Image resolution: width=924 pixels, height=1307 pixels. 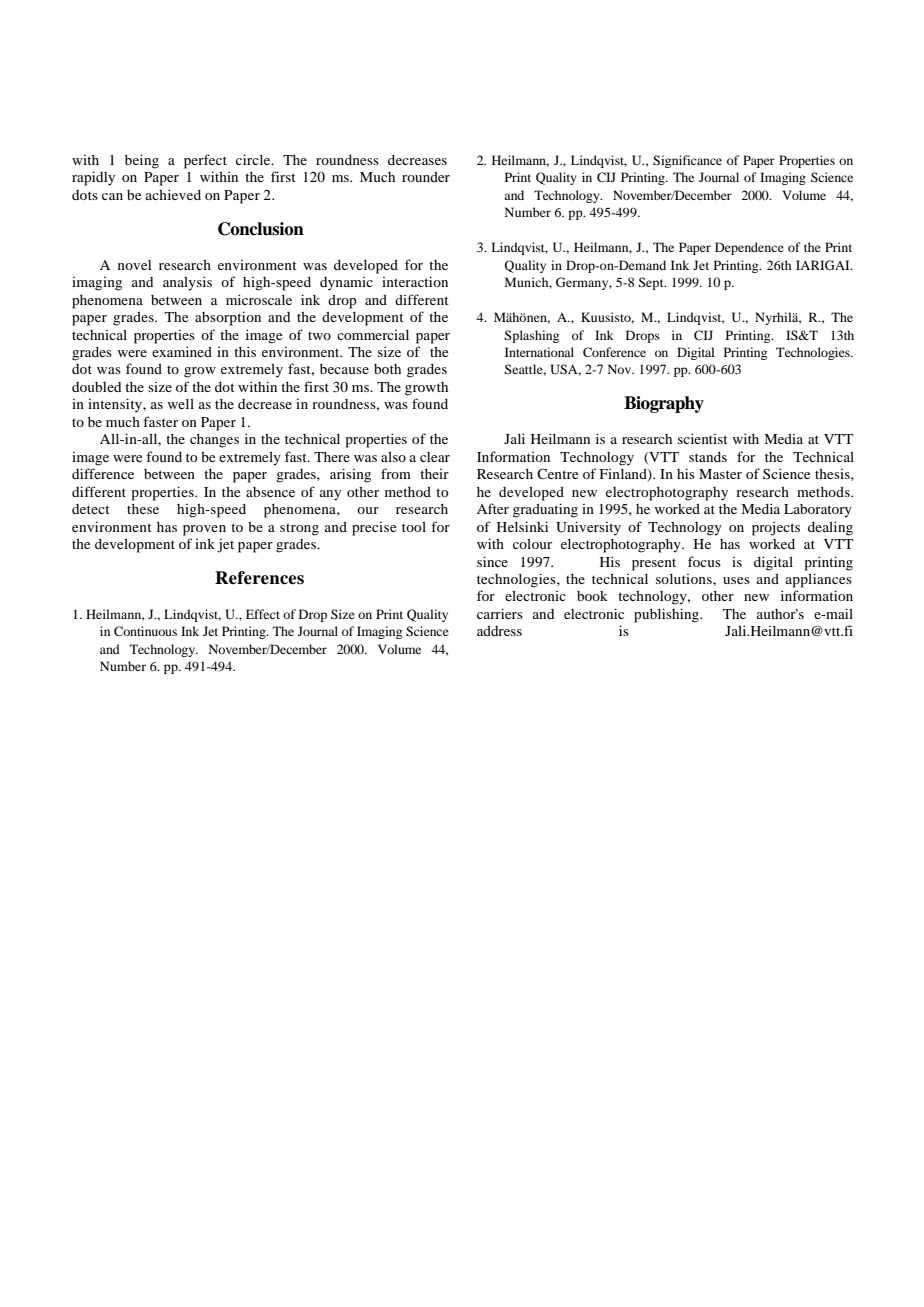 What do you see at coordinates (664, 404) in the screenshot?
I see `Biography` at bounding box center [664, 404].
